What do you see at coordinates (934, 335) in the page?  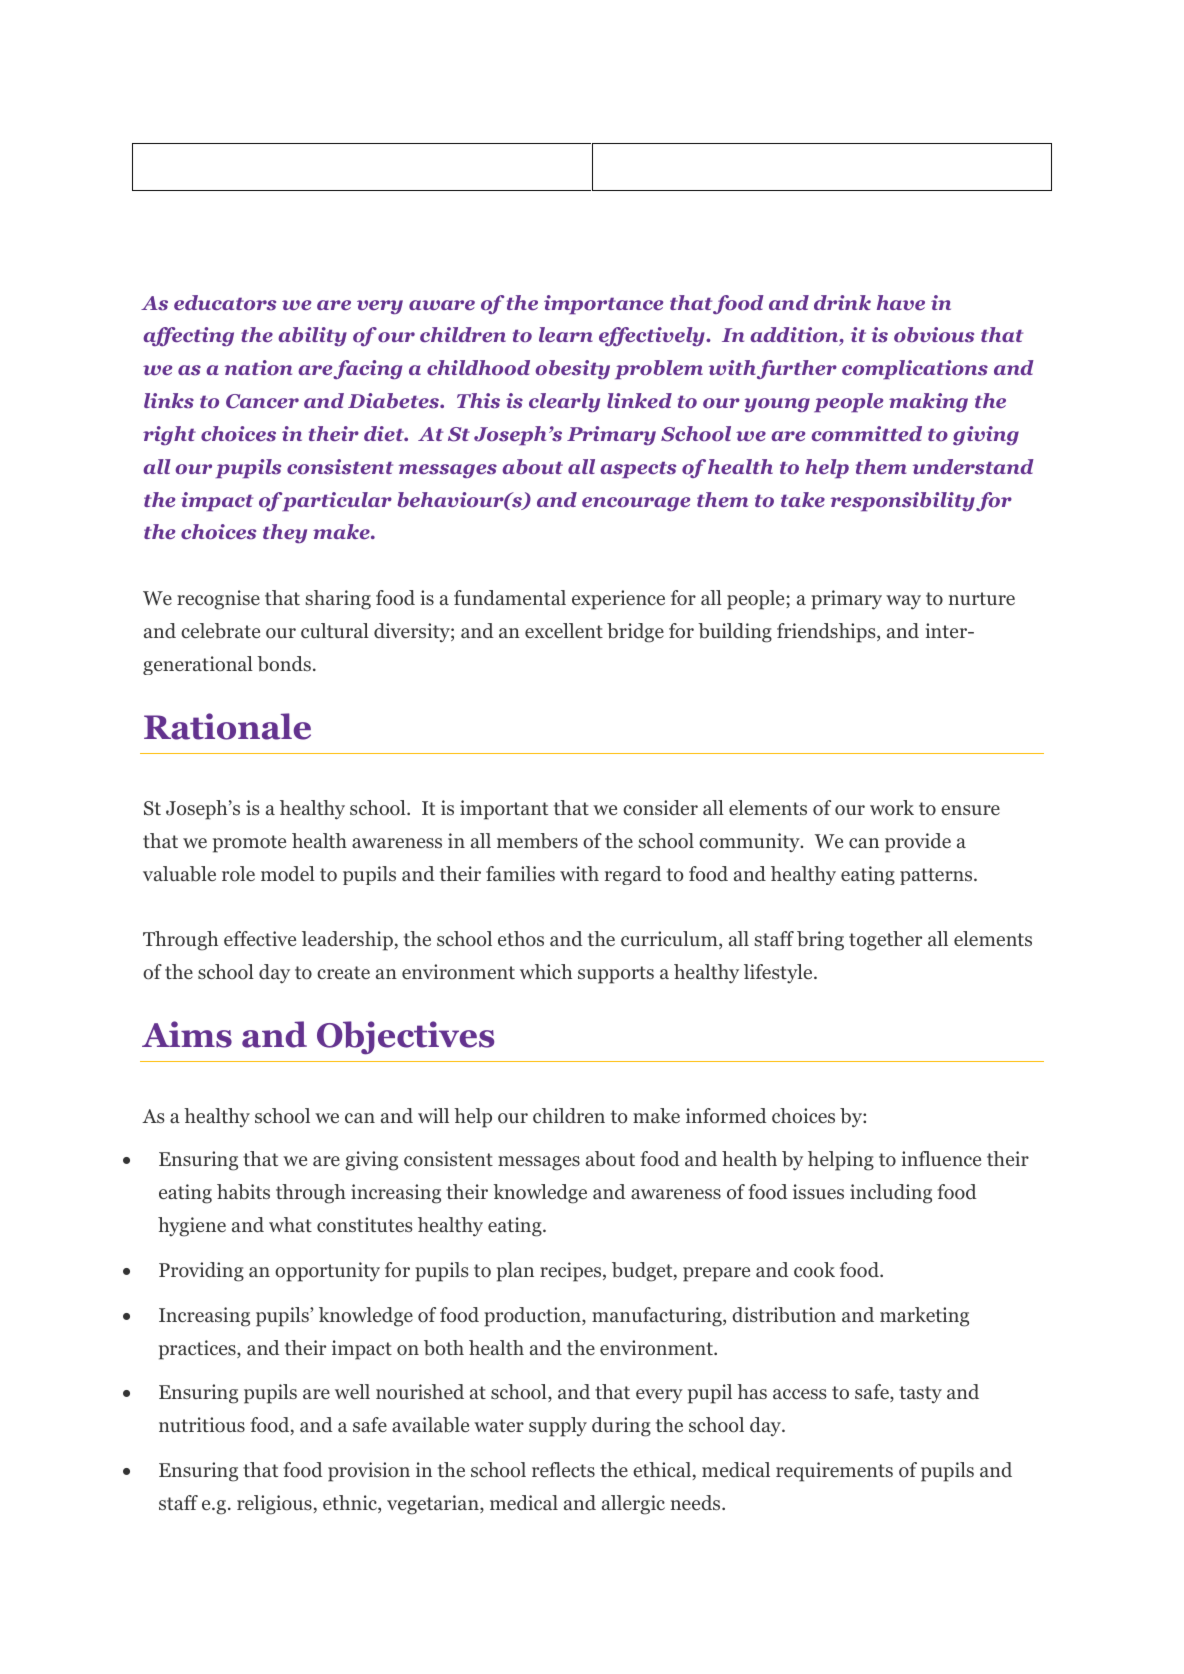 I see `obvious` at bounding box center [934, 335].
